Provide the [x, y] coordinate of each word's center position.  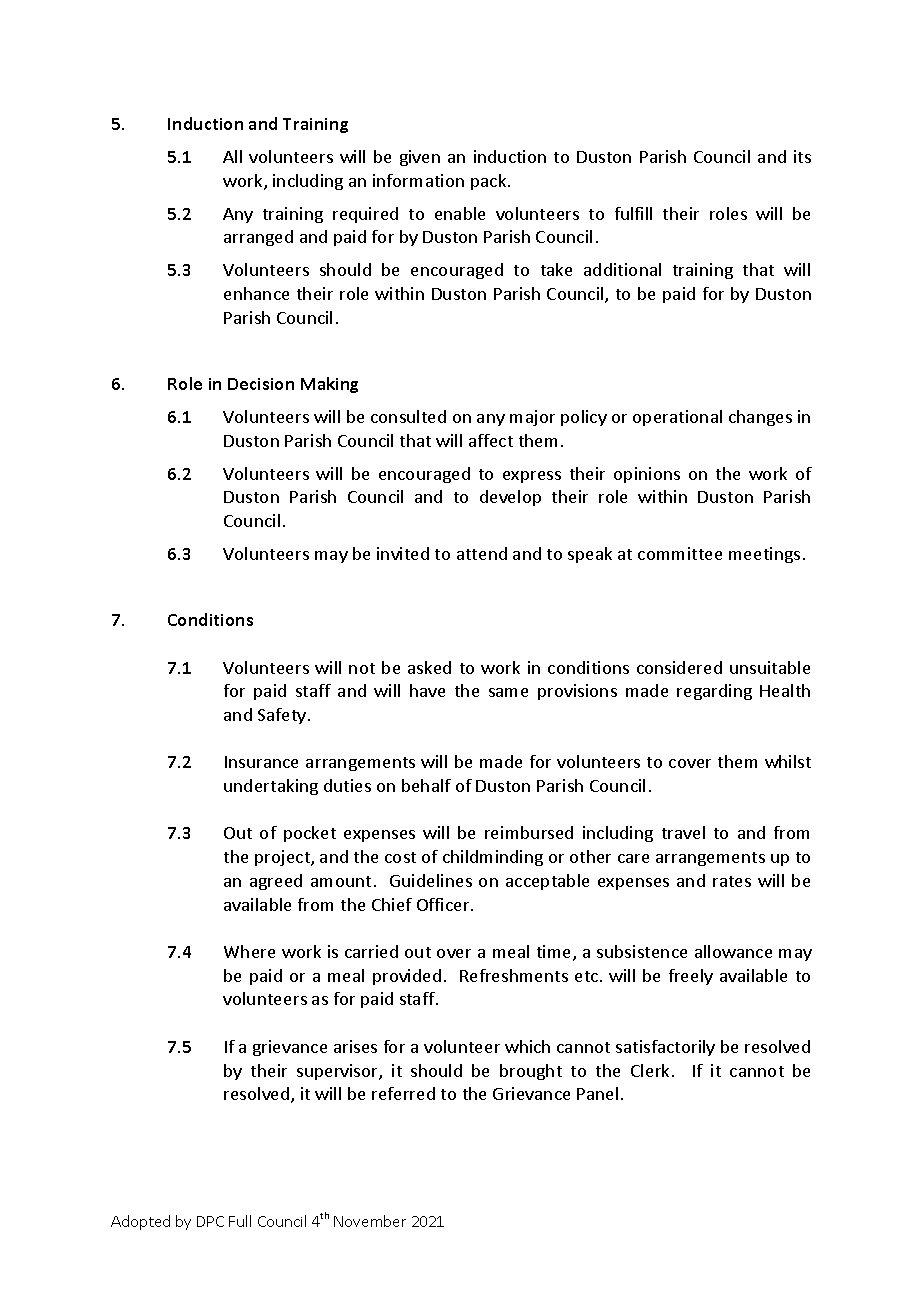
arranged [258, 238]
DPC [210, 1221]
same [508, 692]
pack [490, 182]
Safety [283, 716]
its [802, 156]
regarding [714, 692]
